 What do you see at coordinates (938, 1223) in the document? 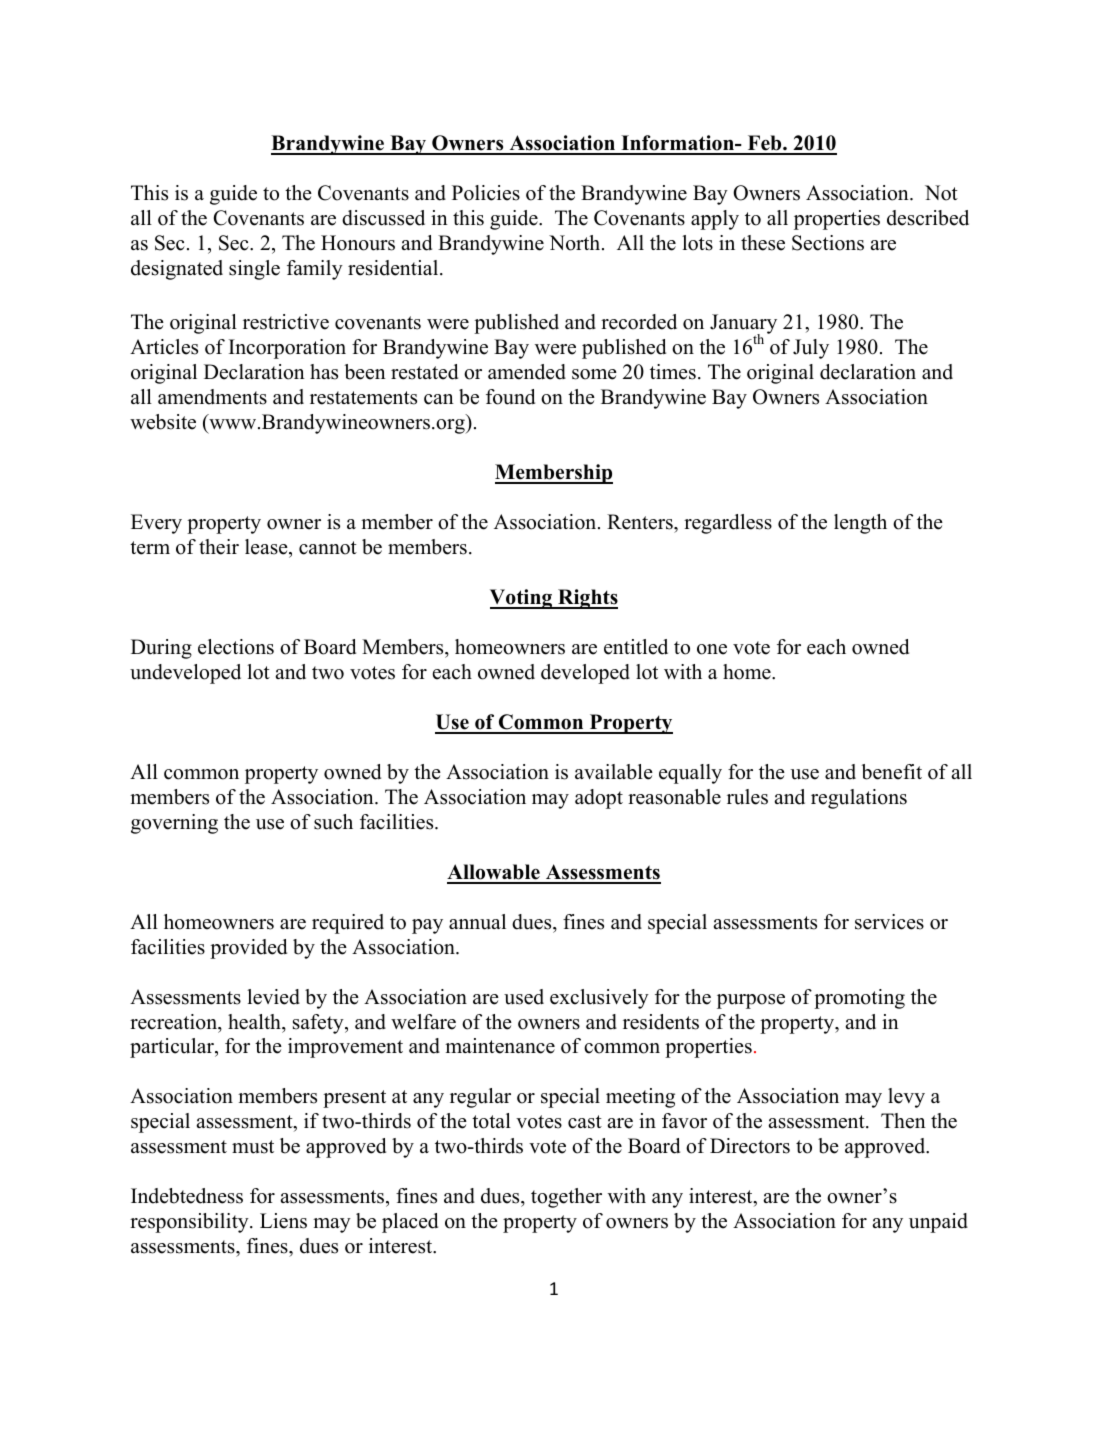
I see `unpaid` at bounding box center [938, 1223].
